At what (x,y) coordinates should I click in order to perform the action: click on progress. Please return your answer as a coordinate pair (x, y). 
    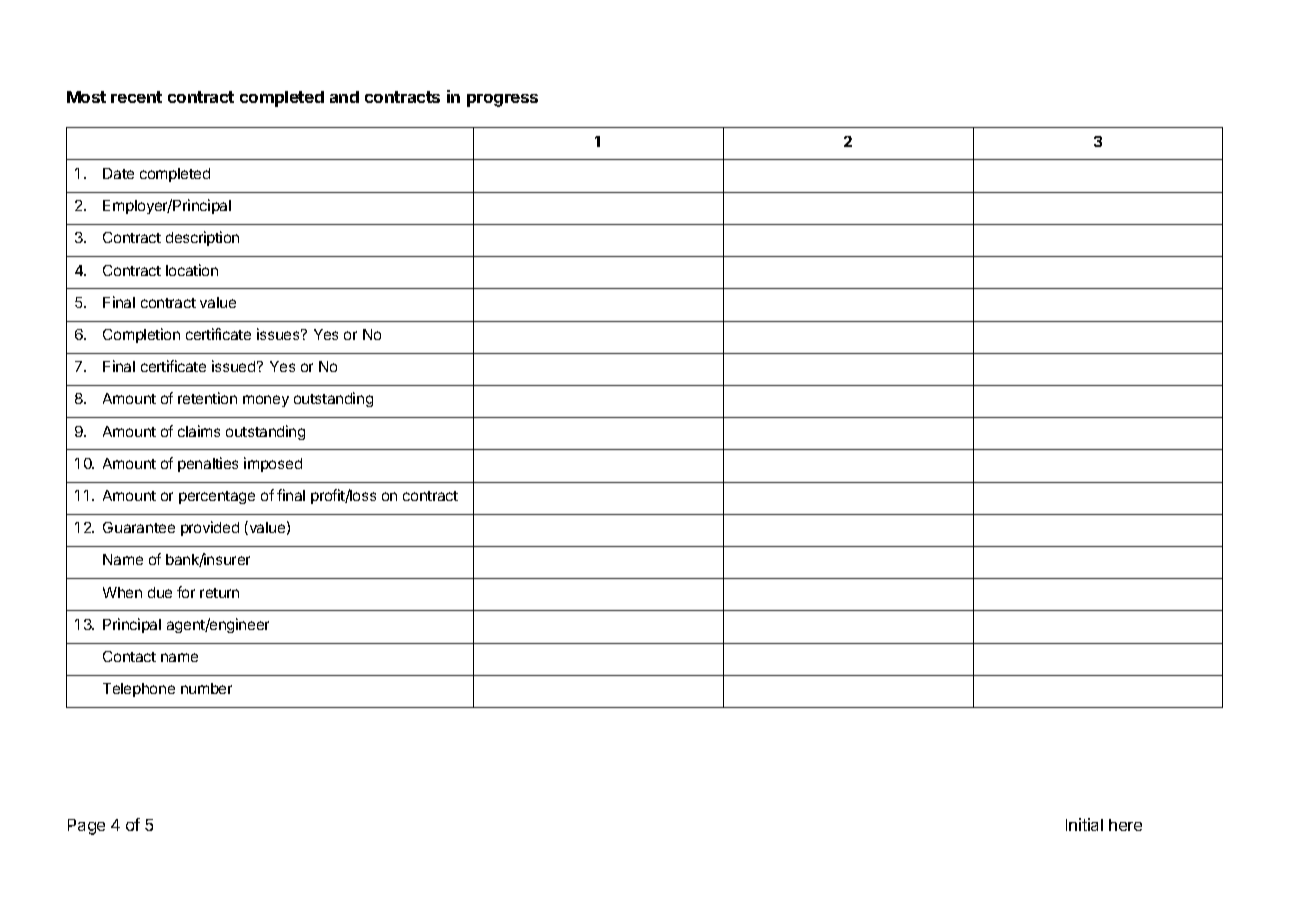
    Looking at the image, I should click on (502, 100).
